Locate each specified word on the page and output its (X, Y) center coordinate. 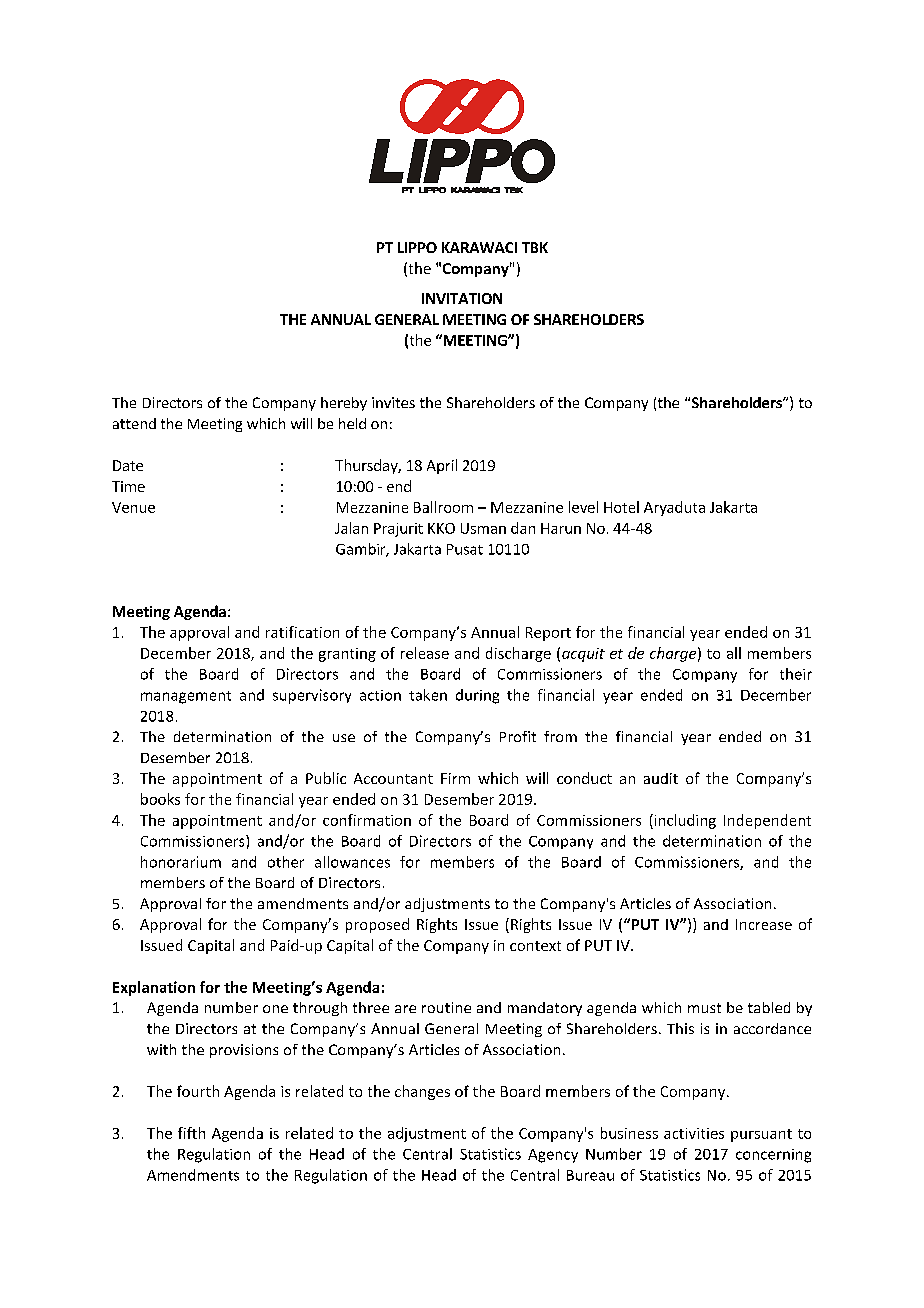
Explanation (154, 988)
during (477, 696)
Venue (133, 507)
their (796, 674)
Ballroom (443, 507)
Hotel (621, 507)
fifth (191, 1133)
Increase (764, 924)
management (186, 697)
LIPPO (417, 247)
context (535, 946)
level (583, 507)
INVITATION (462, 298)
